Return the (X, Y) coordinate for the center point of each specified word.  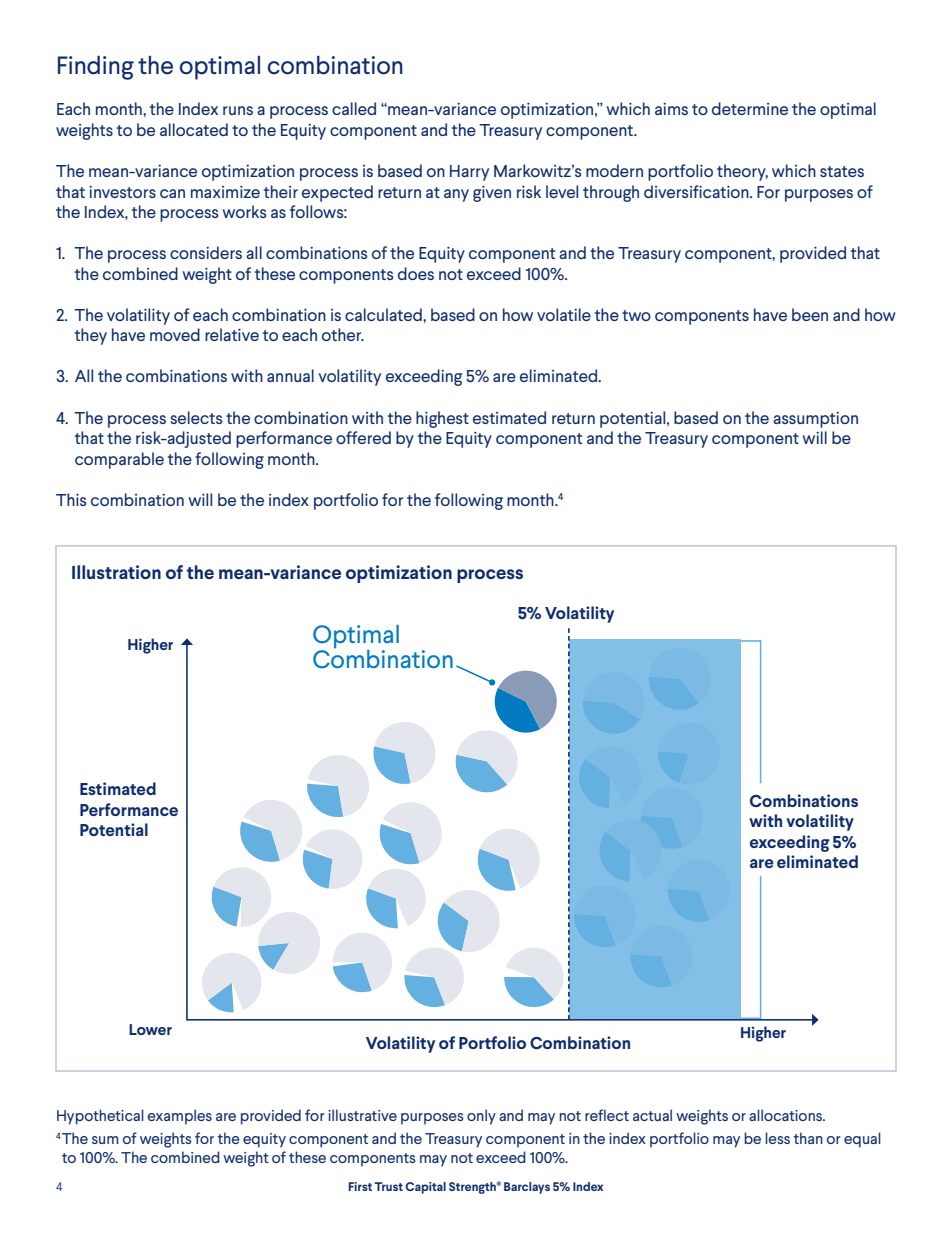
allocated (194, 129)
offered (363, 437)
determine (750, 108)
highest (442, 419)
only (481, 1117)
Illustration (116, 572)
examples (180, 1117)
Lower (150, 1029)
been (810, 314)
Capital (425, 1188)
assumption (815, 420)
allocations (787, 1115)
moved (175, 334)
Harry (469, 173)
